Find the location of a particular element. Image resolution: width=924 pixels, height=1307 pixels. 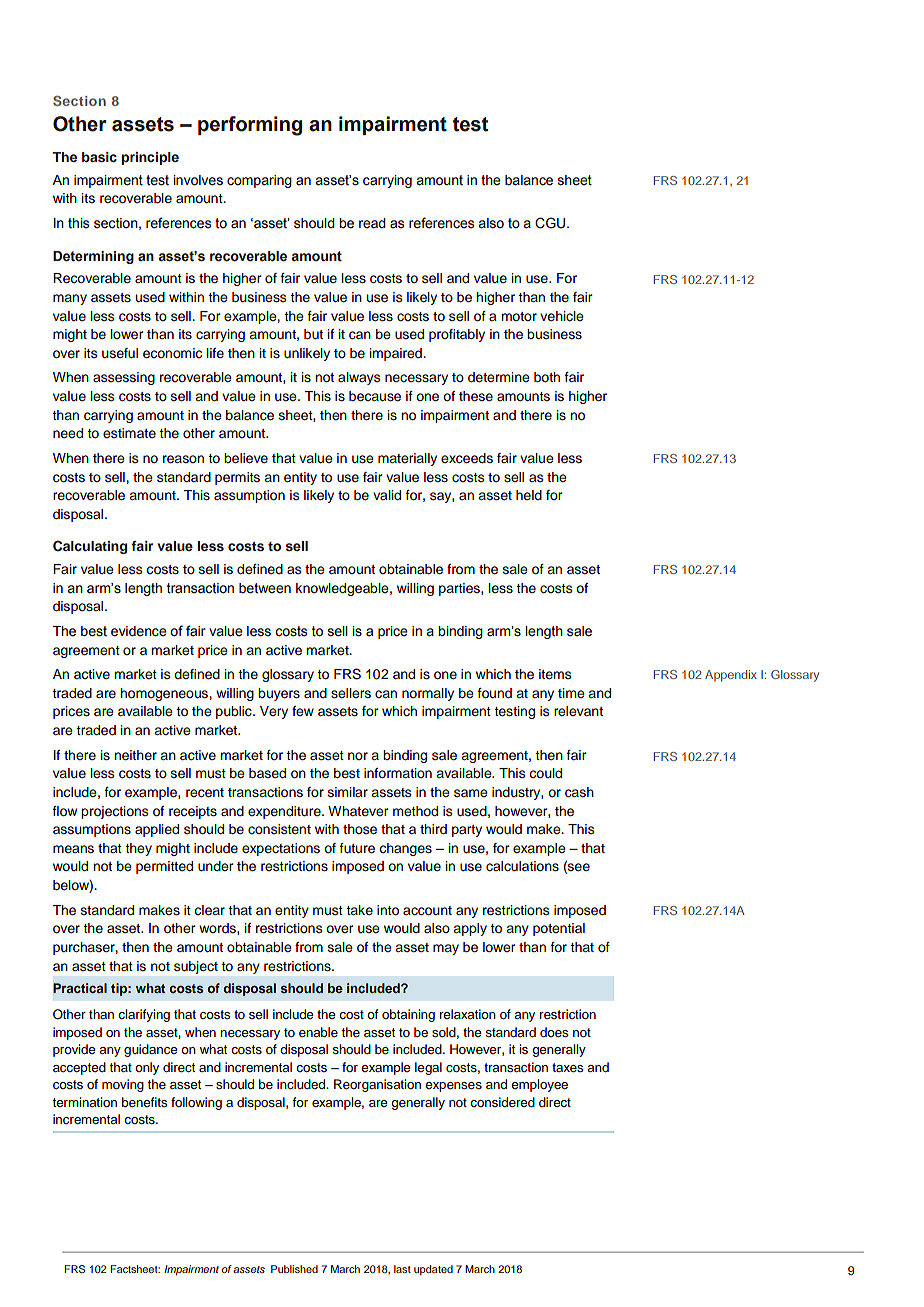

Published is located at coordinates (294, 1269).
